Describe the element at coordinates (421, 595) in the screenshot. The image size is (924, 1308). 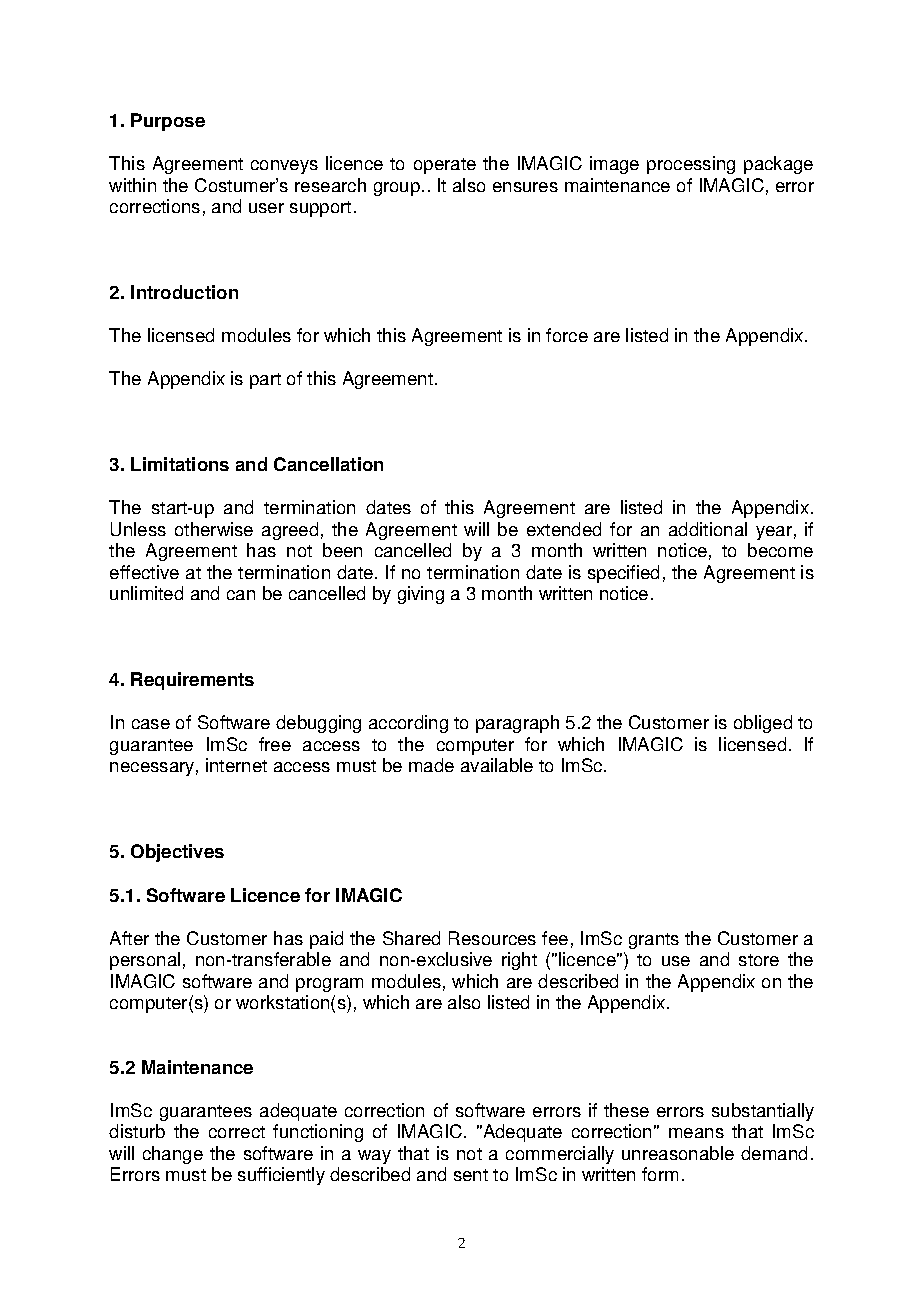
I see `giving` at that location.
